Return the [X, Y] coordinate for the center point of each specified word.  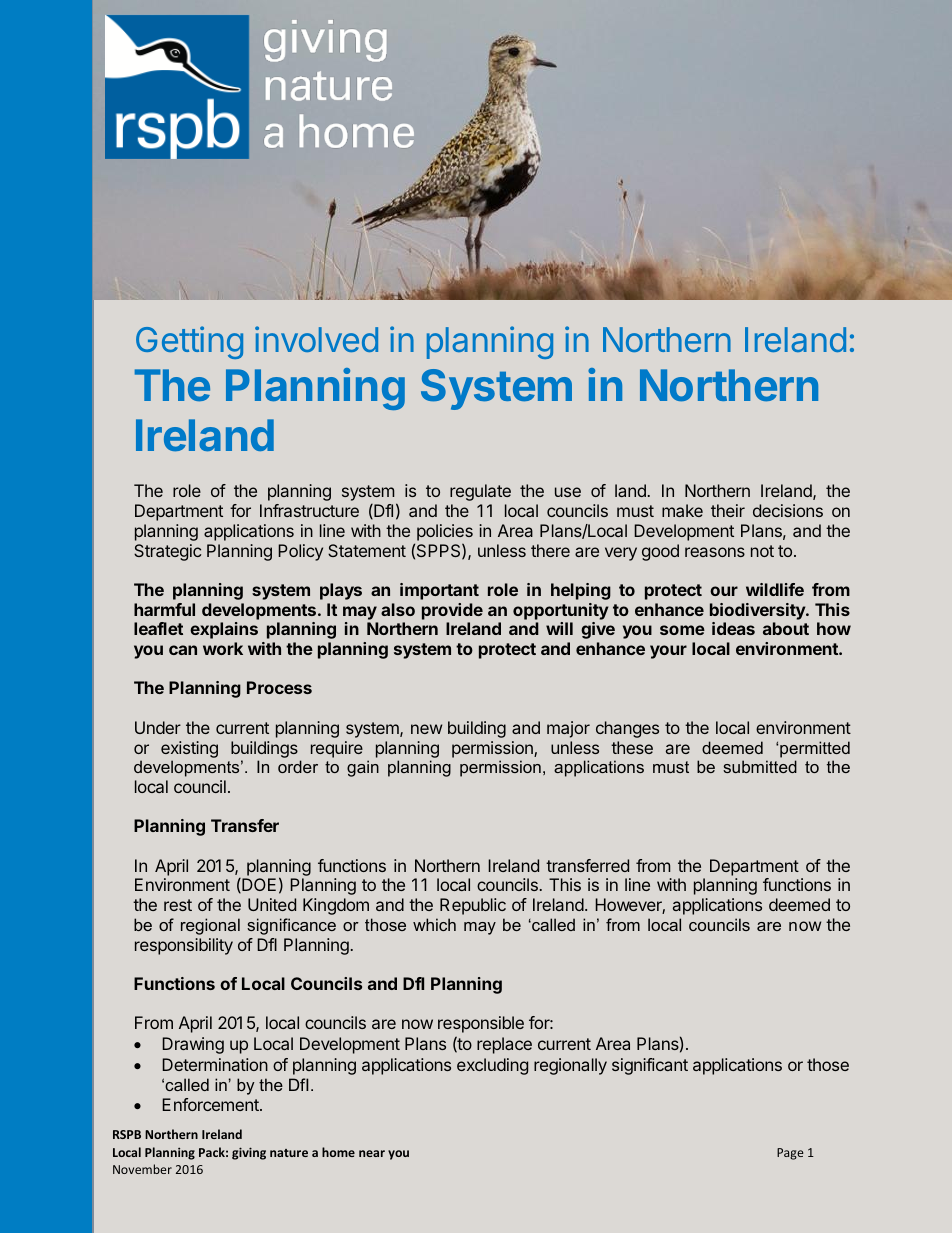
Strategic [167, 552]
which [434, 924]
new [426, 729]
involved [316, 339]
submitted [760, 766]
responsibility [184, 946]
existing [189, 749]
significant [650, 1066]
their [728, 510]
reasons [715, 552]
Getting [189, 342]
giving [249, 1153]
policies [445, 532]
